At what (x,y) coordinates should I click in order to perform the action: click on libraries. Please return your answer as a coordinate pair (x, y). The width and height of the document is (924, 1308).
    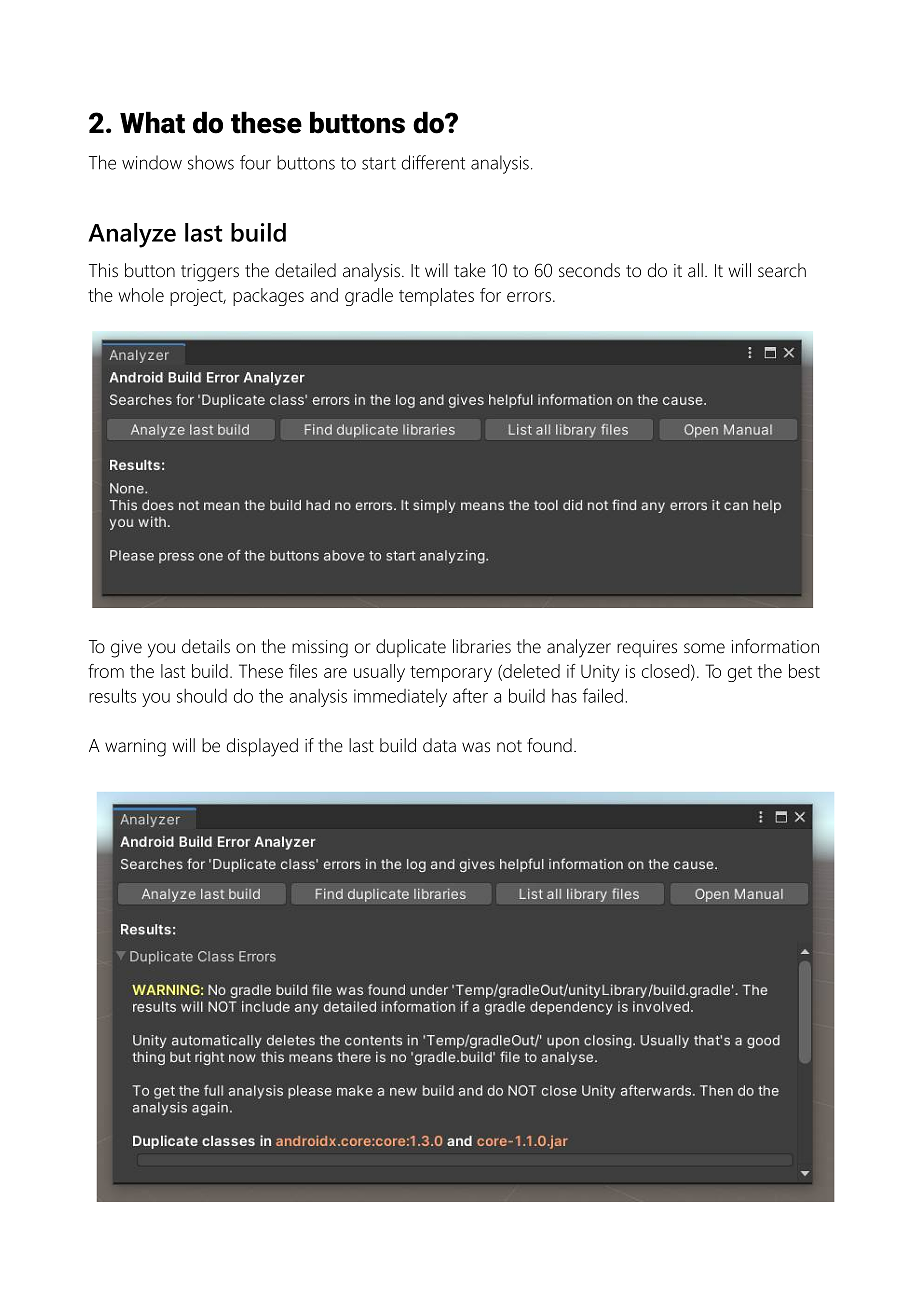
    Looking at the image, I should click on (482, 646).
